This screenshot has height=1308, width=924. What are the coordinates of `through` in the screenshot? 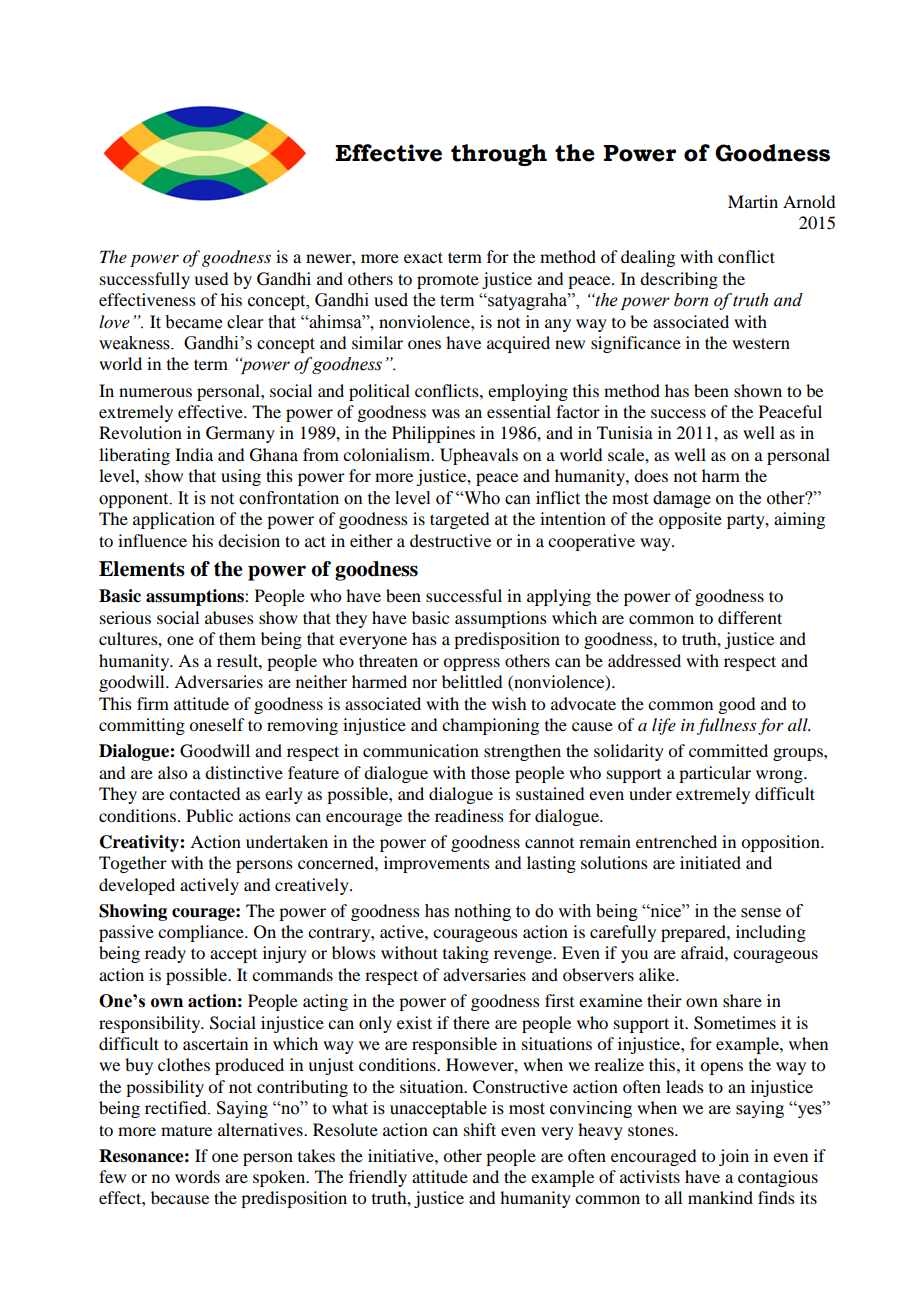 It's located at (499, 155).
